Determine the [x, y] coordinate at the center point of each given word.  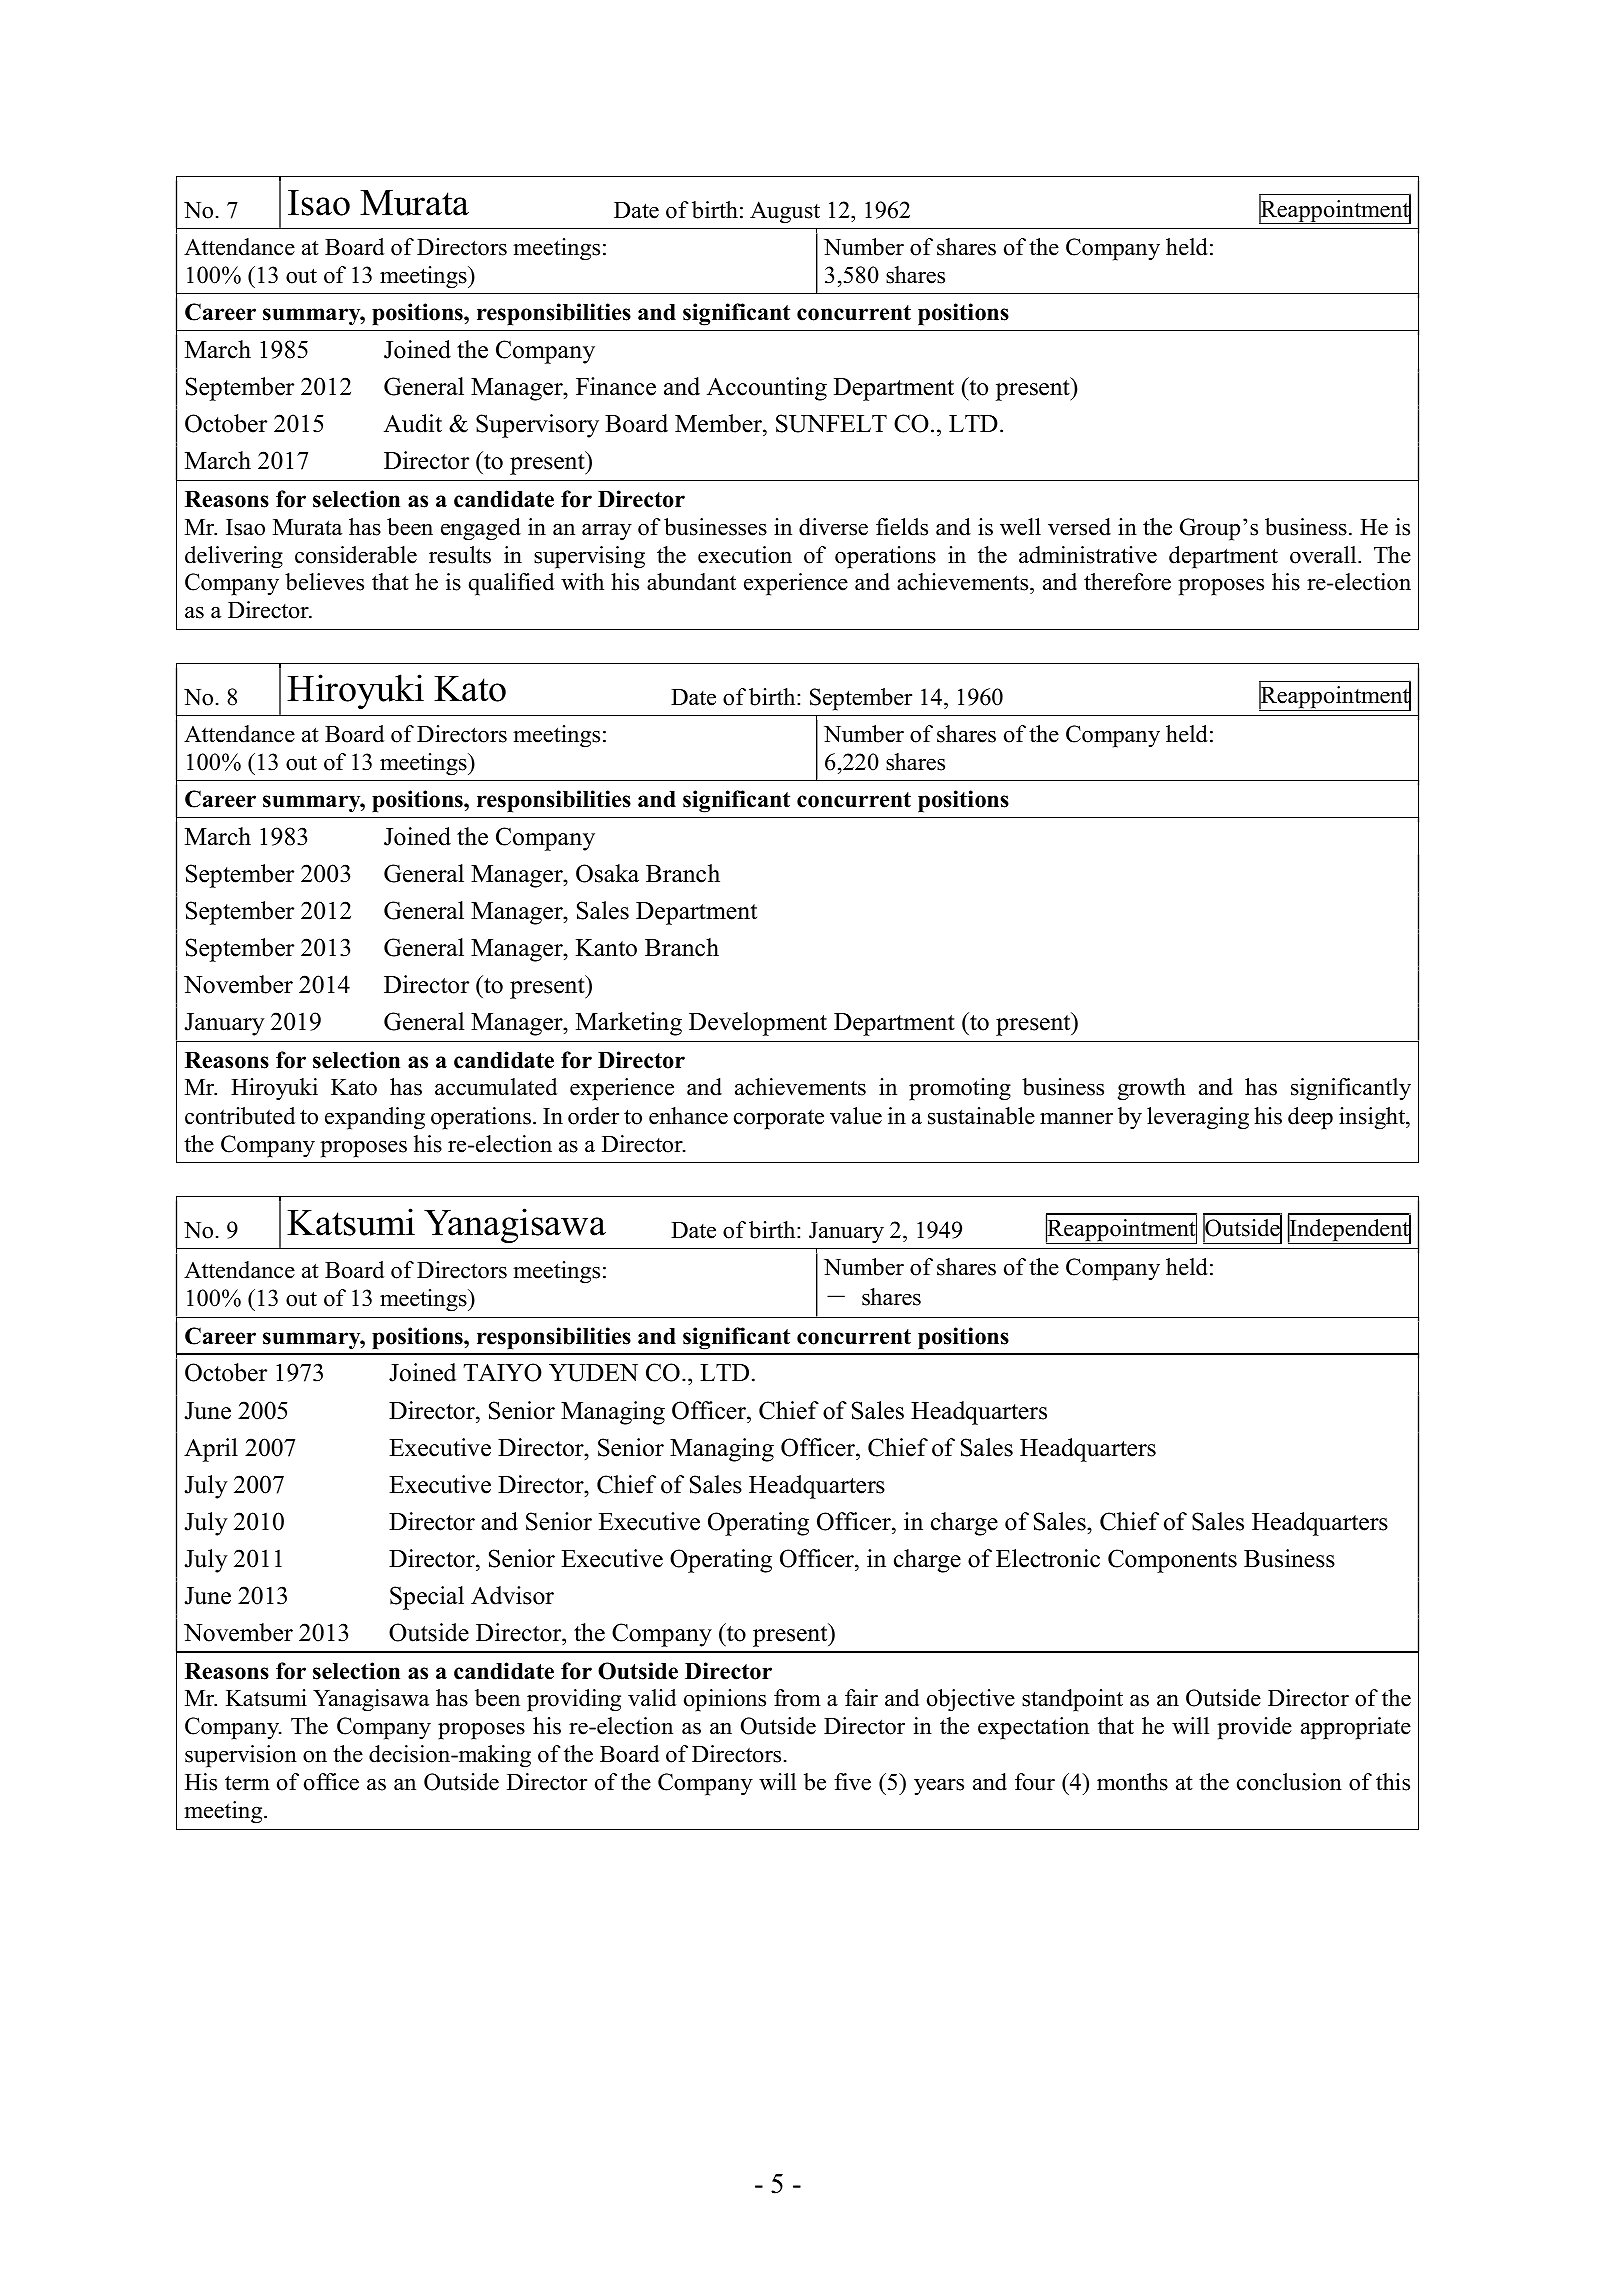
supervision [241, 1756]
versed [1079, 527]
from [797, 1698]
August [785, 212]
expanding [375, 1118]
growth [1152, 1089]
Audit [413, 423]
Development [758, 1024]
